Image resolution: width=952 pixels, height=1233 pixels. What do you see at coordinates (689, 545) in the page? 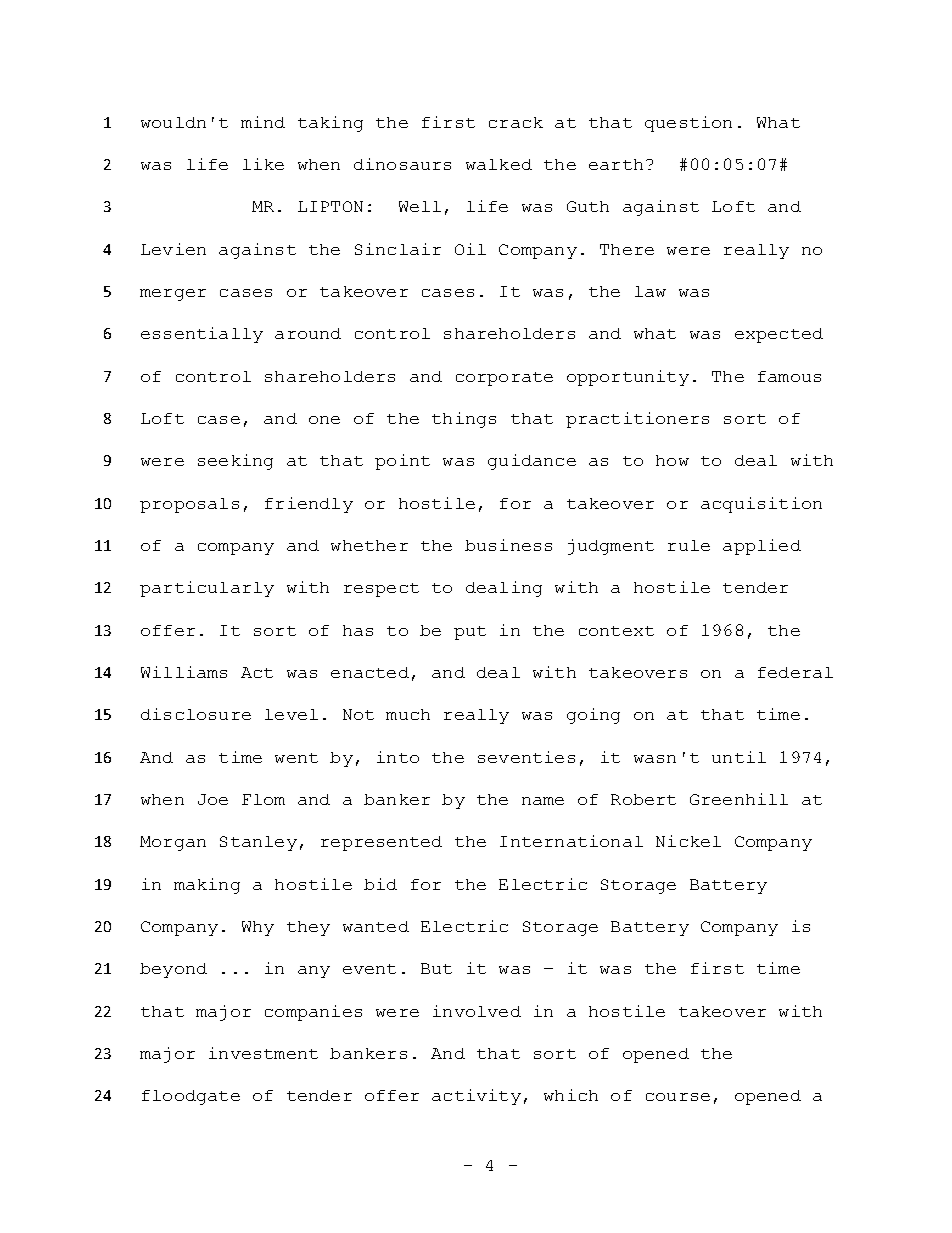
I see `rule` at bounding box center [689, 545].
